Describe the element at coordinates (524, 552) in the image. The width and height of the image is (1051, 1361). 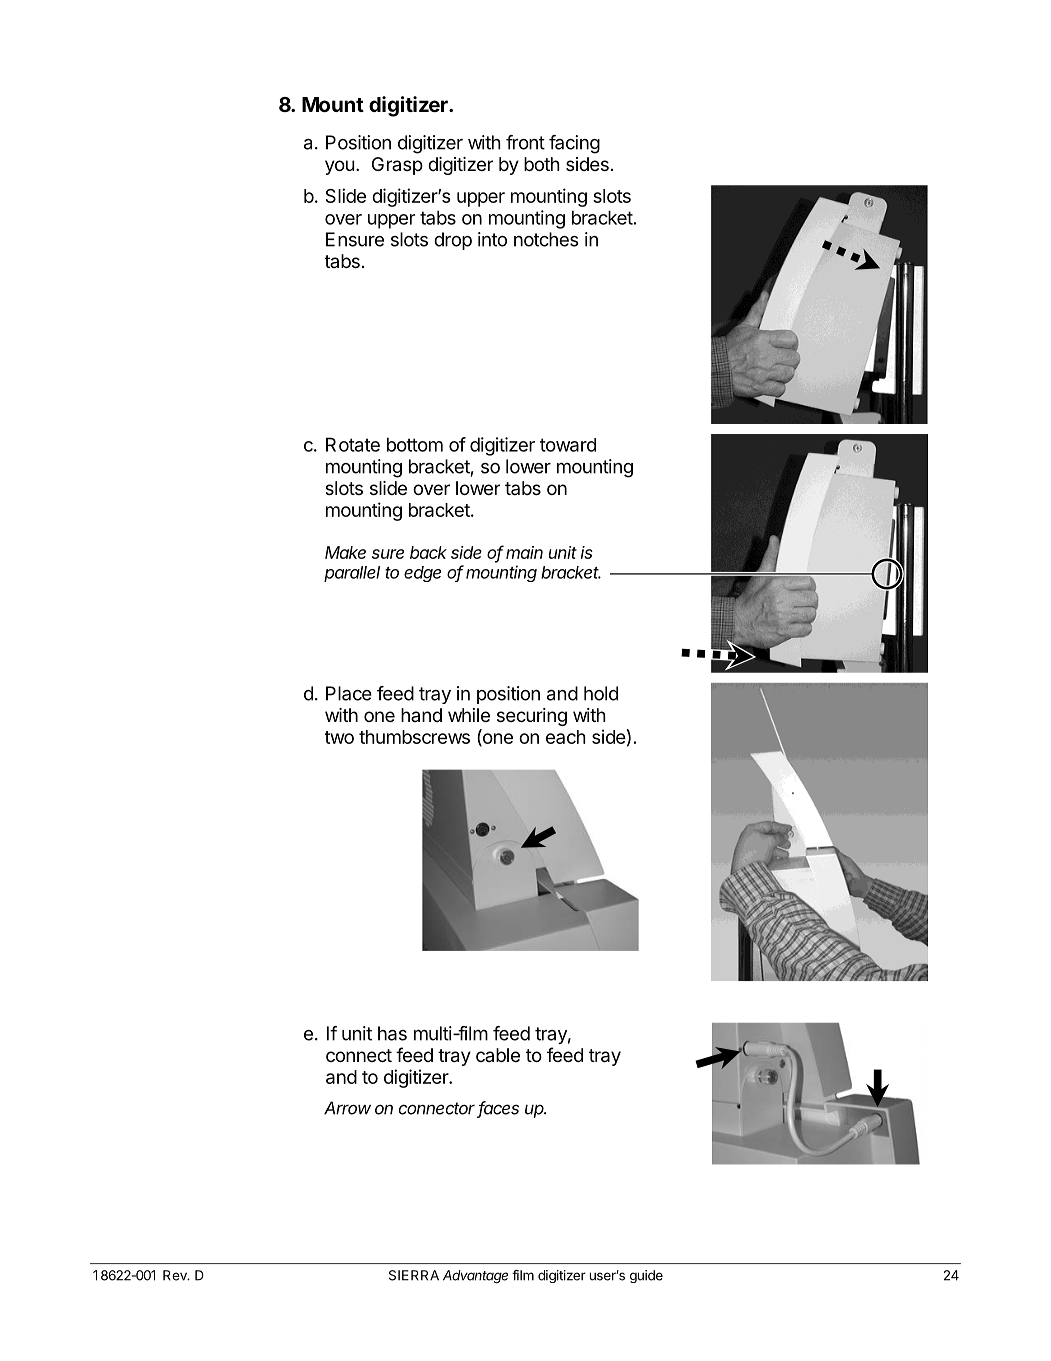
I see `main` at that location.
